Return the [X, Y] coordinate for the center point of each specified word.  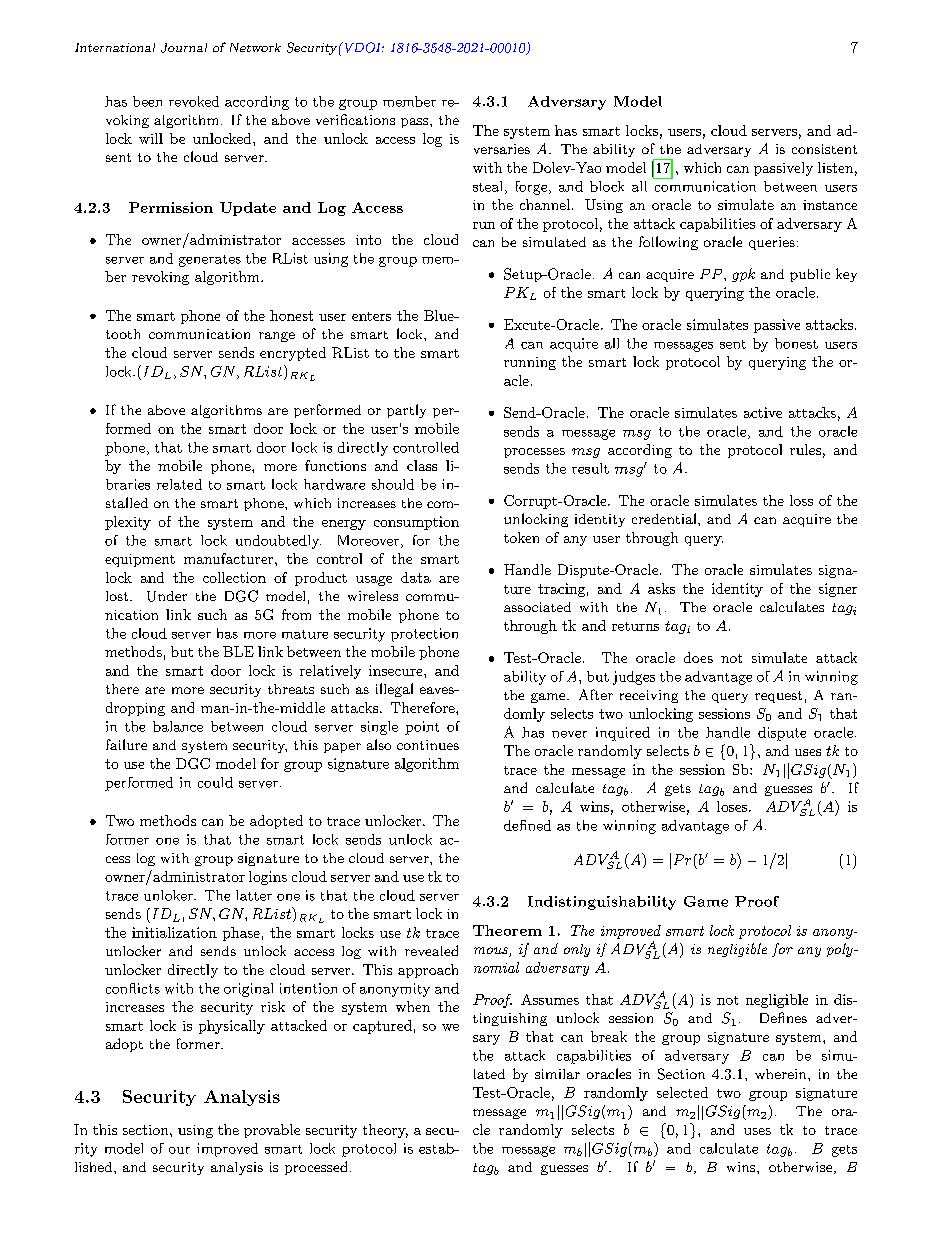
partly [406, 411]
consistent [824, 149]
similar [557, 1074]
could [215, 782]
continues [428, 745]
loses [733, 806]
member [409, 101]
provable [272, 1131]
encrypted [293, 354]
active [763, 412]
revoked [194, 101]
